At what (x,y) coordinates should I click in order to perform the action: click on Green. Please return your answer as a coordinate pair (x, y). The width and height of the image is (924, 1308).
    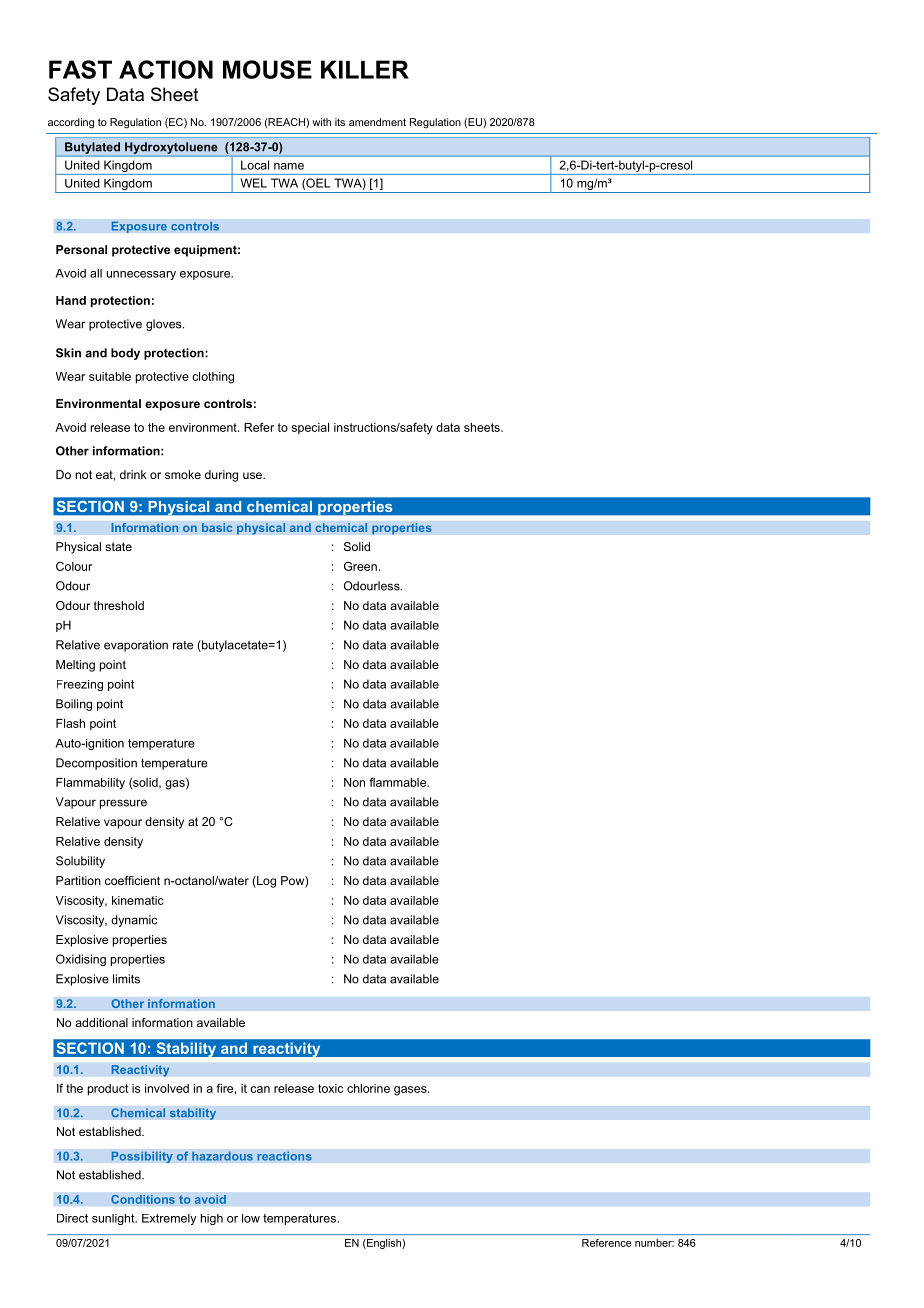
    Looking at the image, I should click on (360, 566).
